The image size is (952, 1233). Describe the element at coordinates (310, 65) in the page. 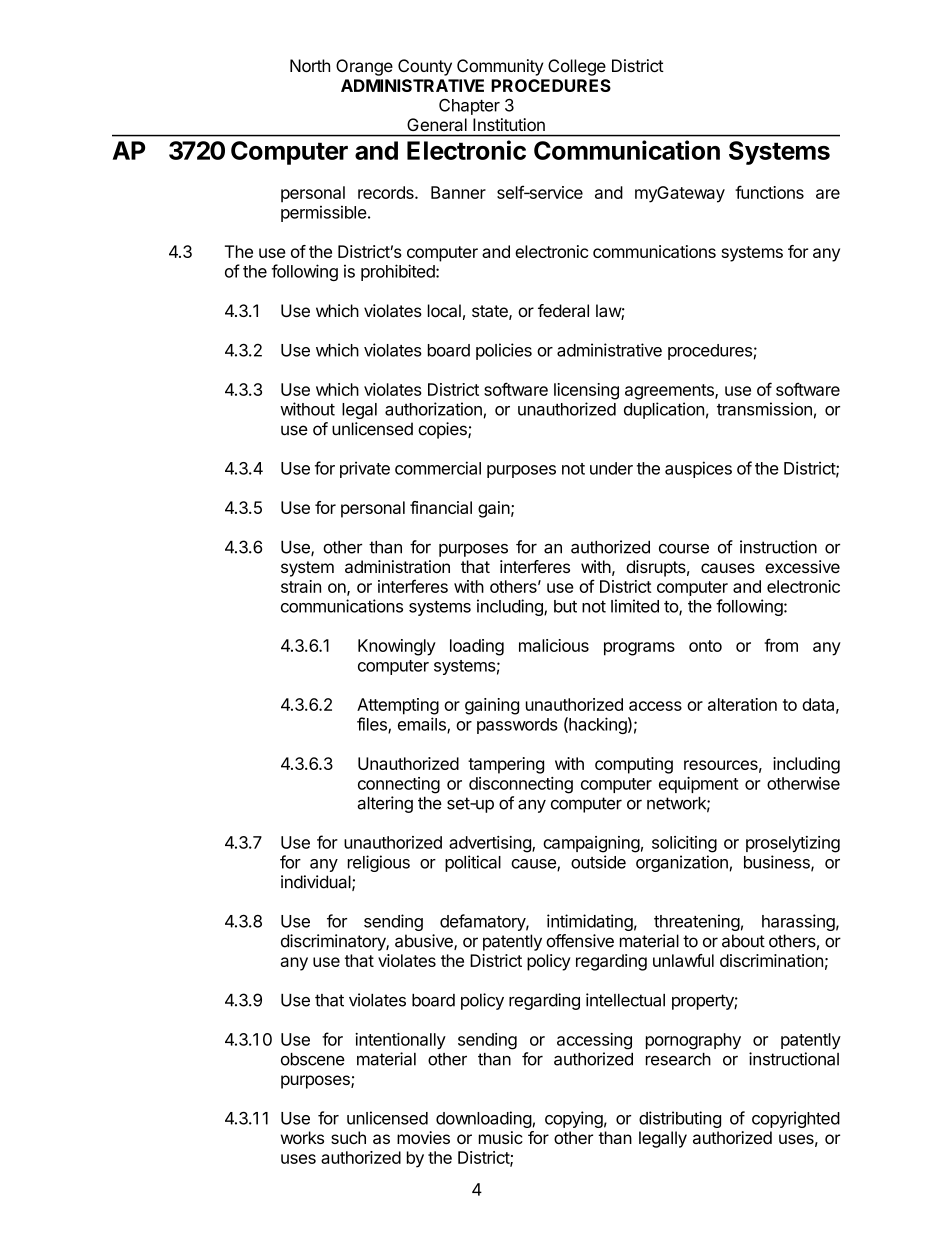

I see `North` at that location.
